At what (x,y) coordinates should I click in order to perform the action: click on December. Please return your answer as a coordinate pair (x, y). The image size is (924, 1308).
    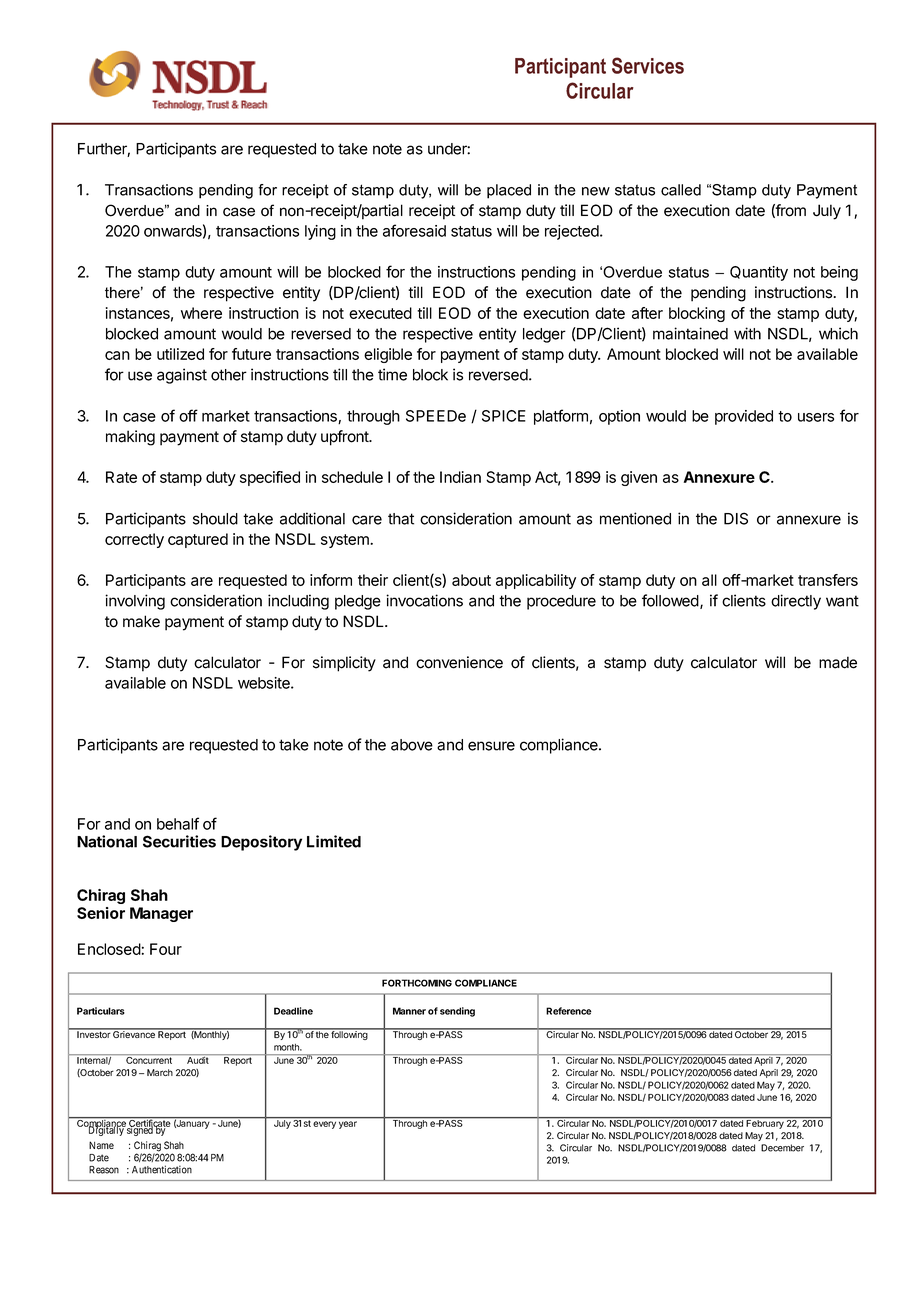
    Looking at the image, I should click on (782, 1148).
